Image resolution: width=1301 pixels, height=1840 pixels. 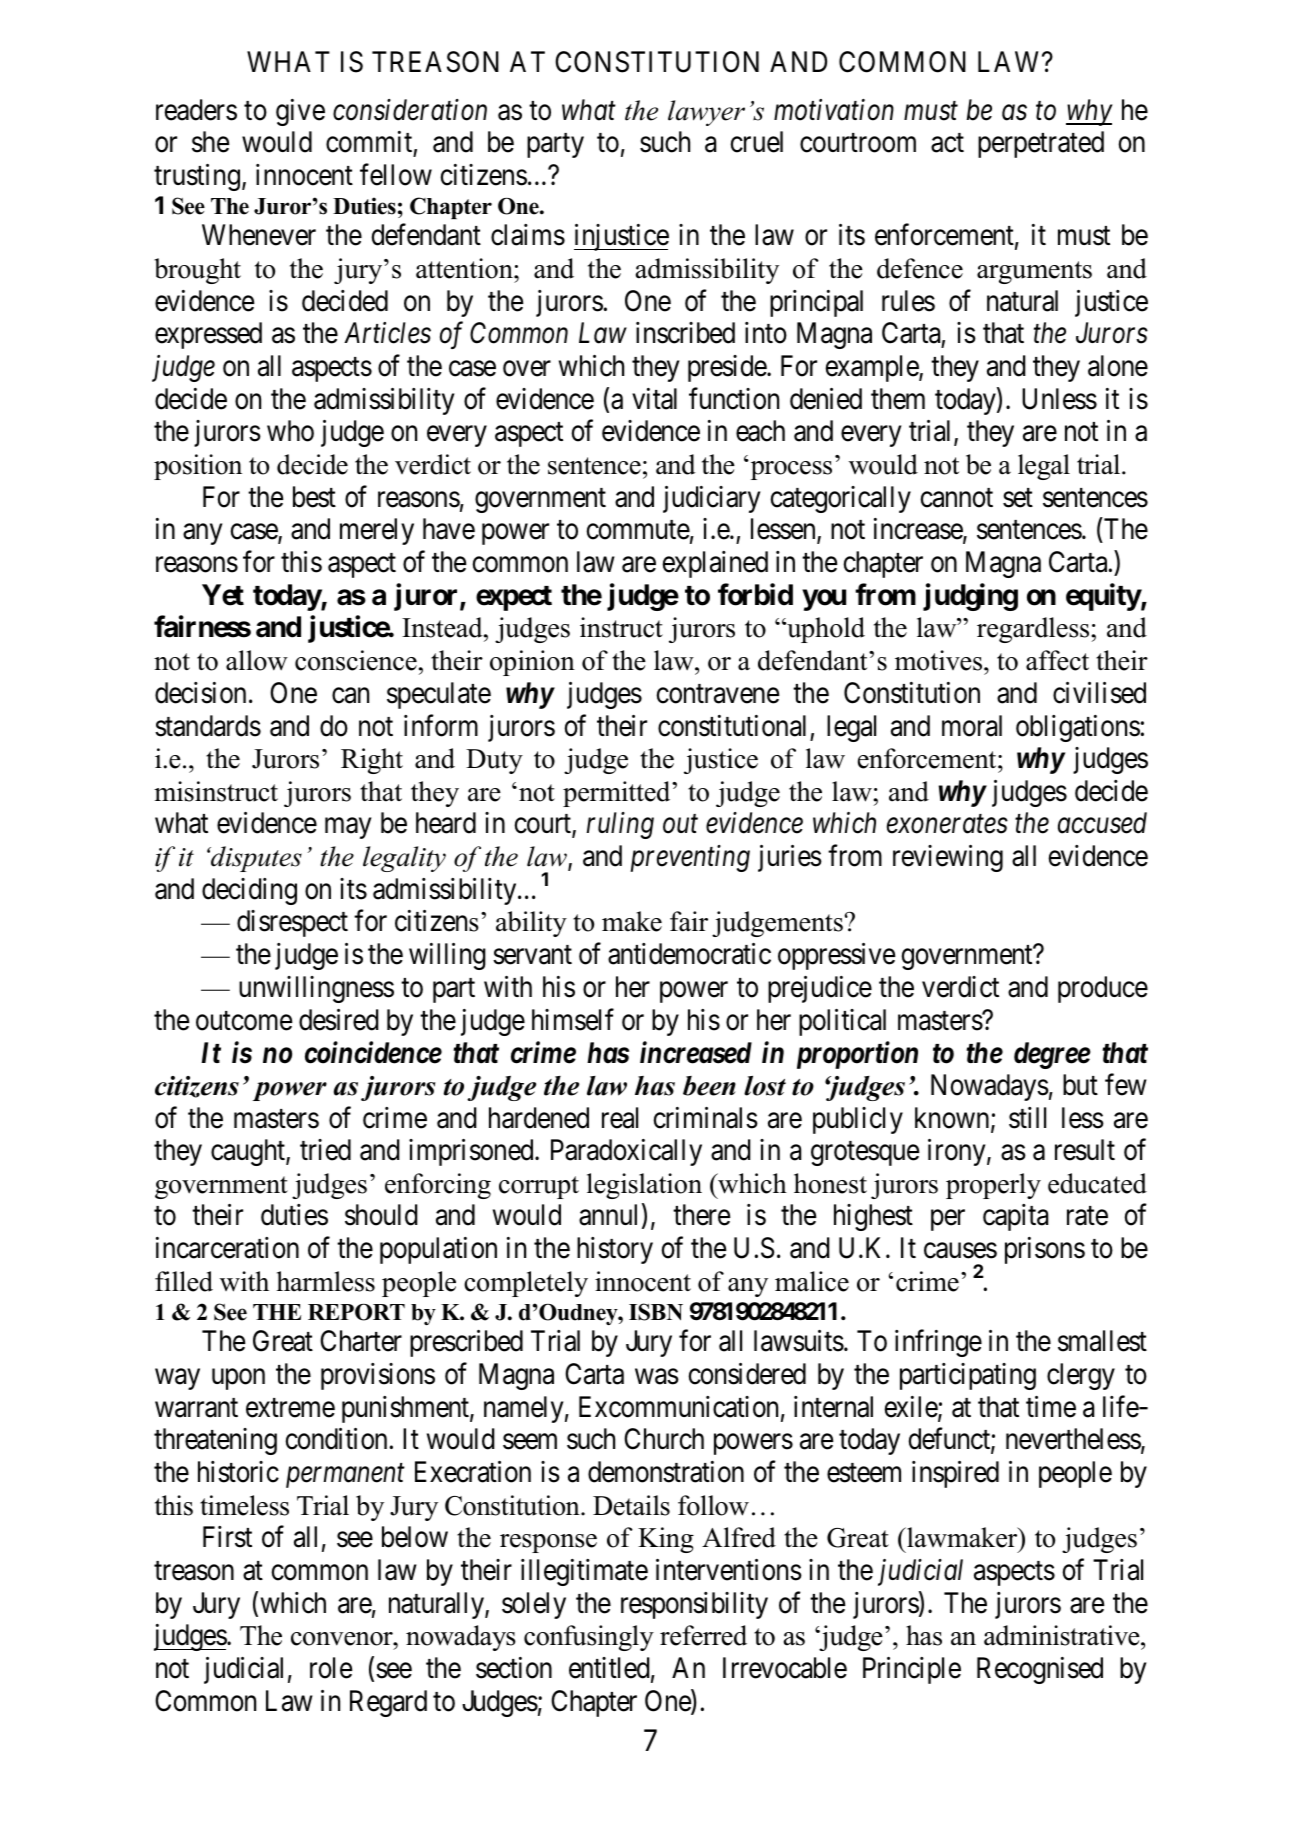 I want to click on history, so click(x=615, y=1250).
